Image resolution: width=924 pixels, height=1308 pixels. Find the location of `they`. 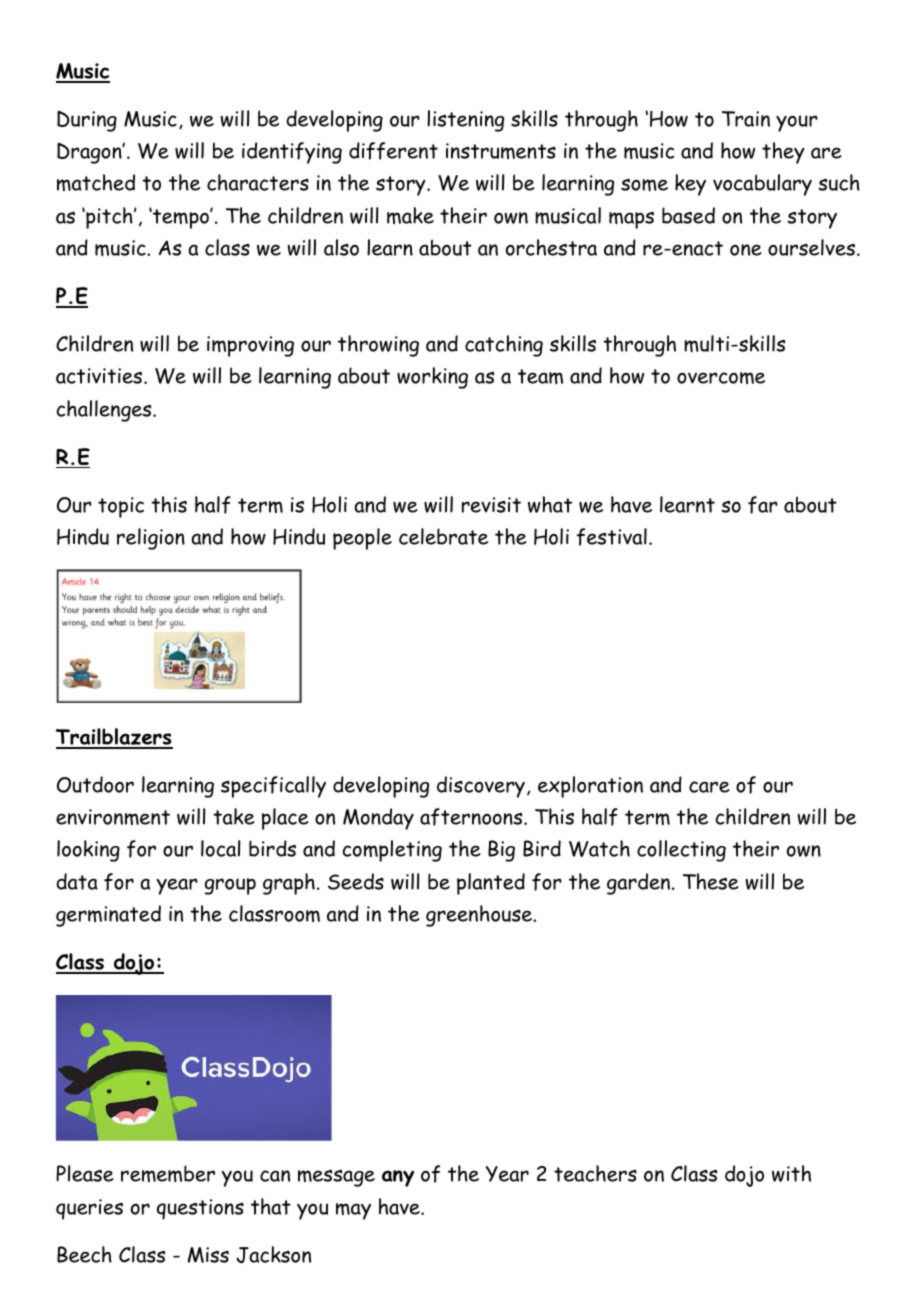

they is located at coordinates (783, 153).
